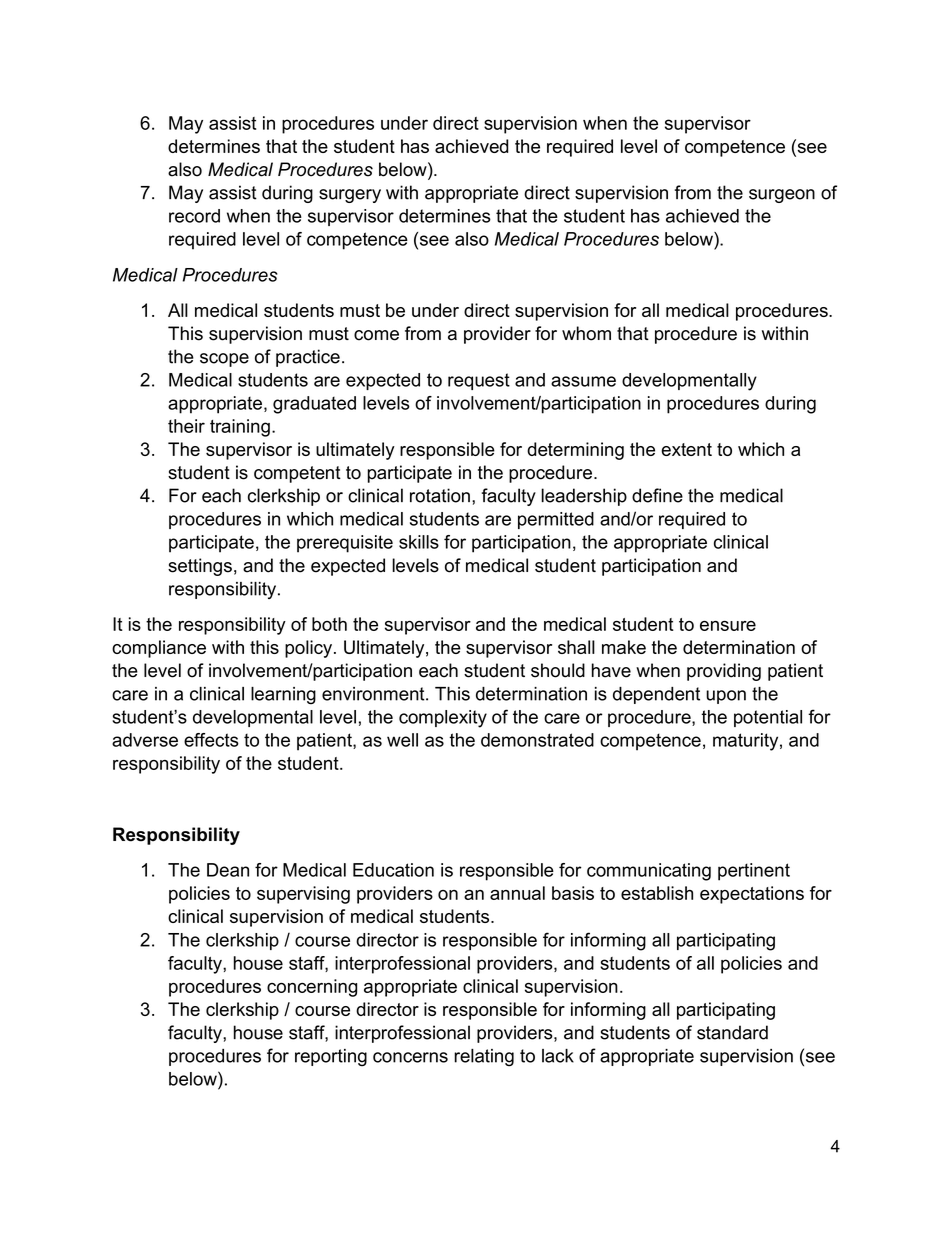 The image size is (952, 1233). I want to click on record, so click(194, 216).
